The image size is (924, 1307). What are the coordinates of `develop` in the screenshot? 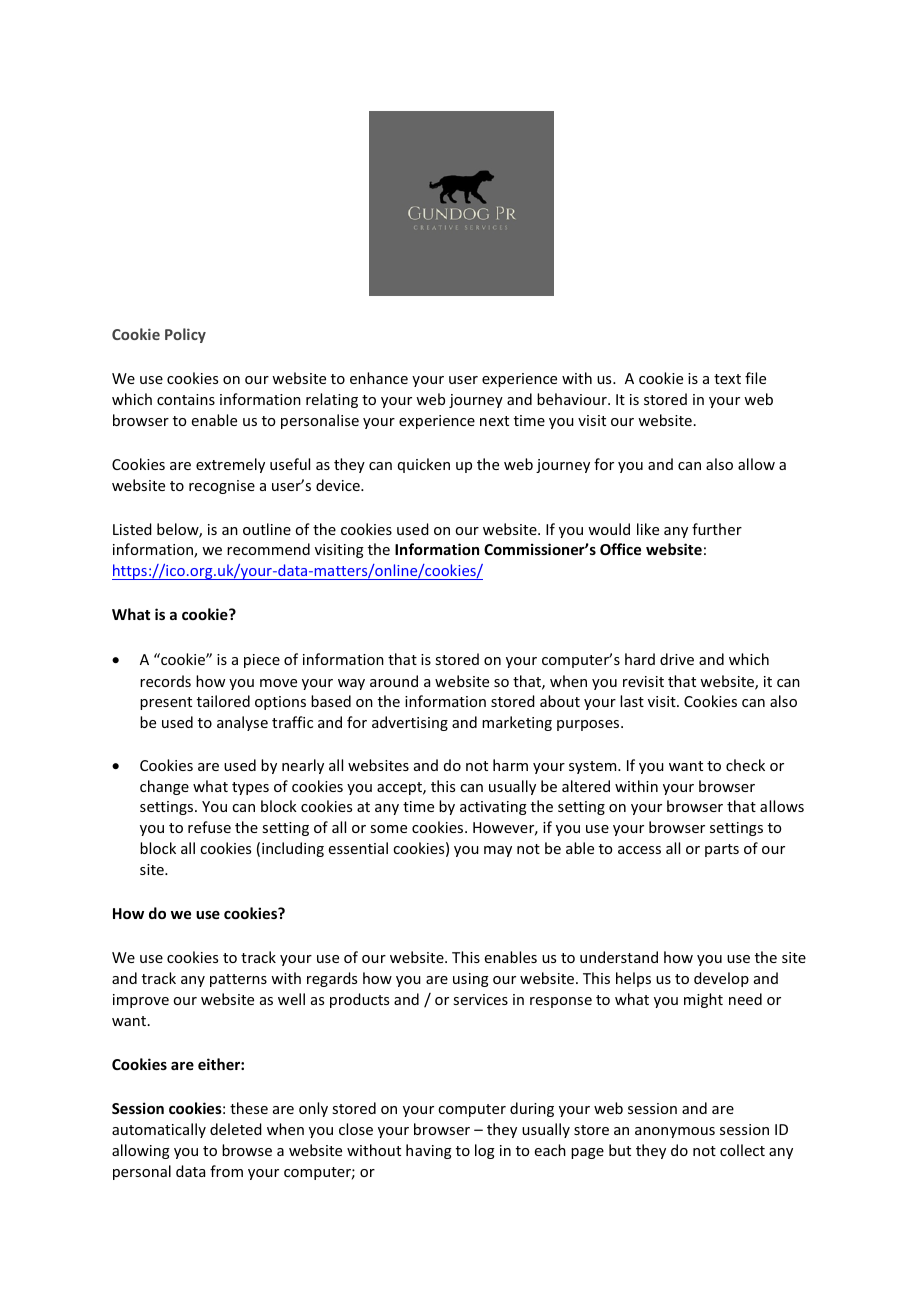 It's located at (721, 979).
